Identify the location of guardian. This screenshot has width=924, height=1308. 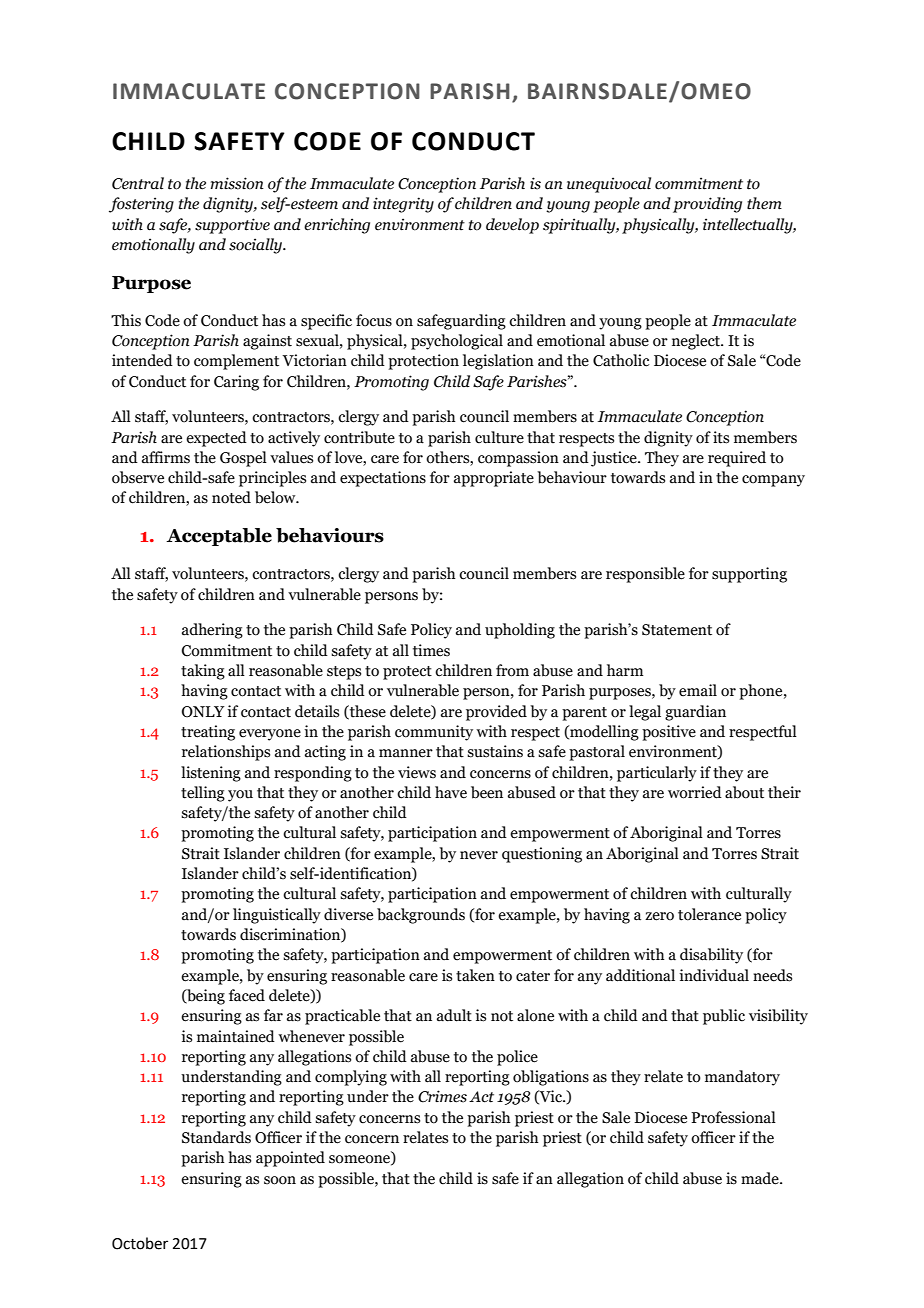
(695, 713).
